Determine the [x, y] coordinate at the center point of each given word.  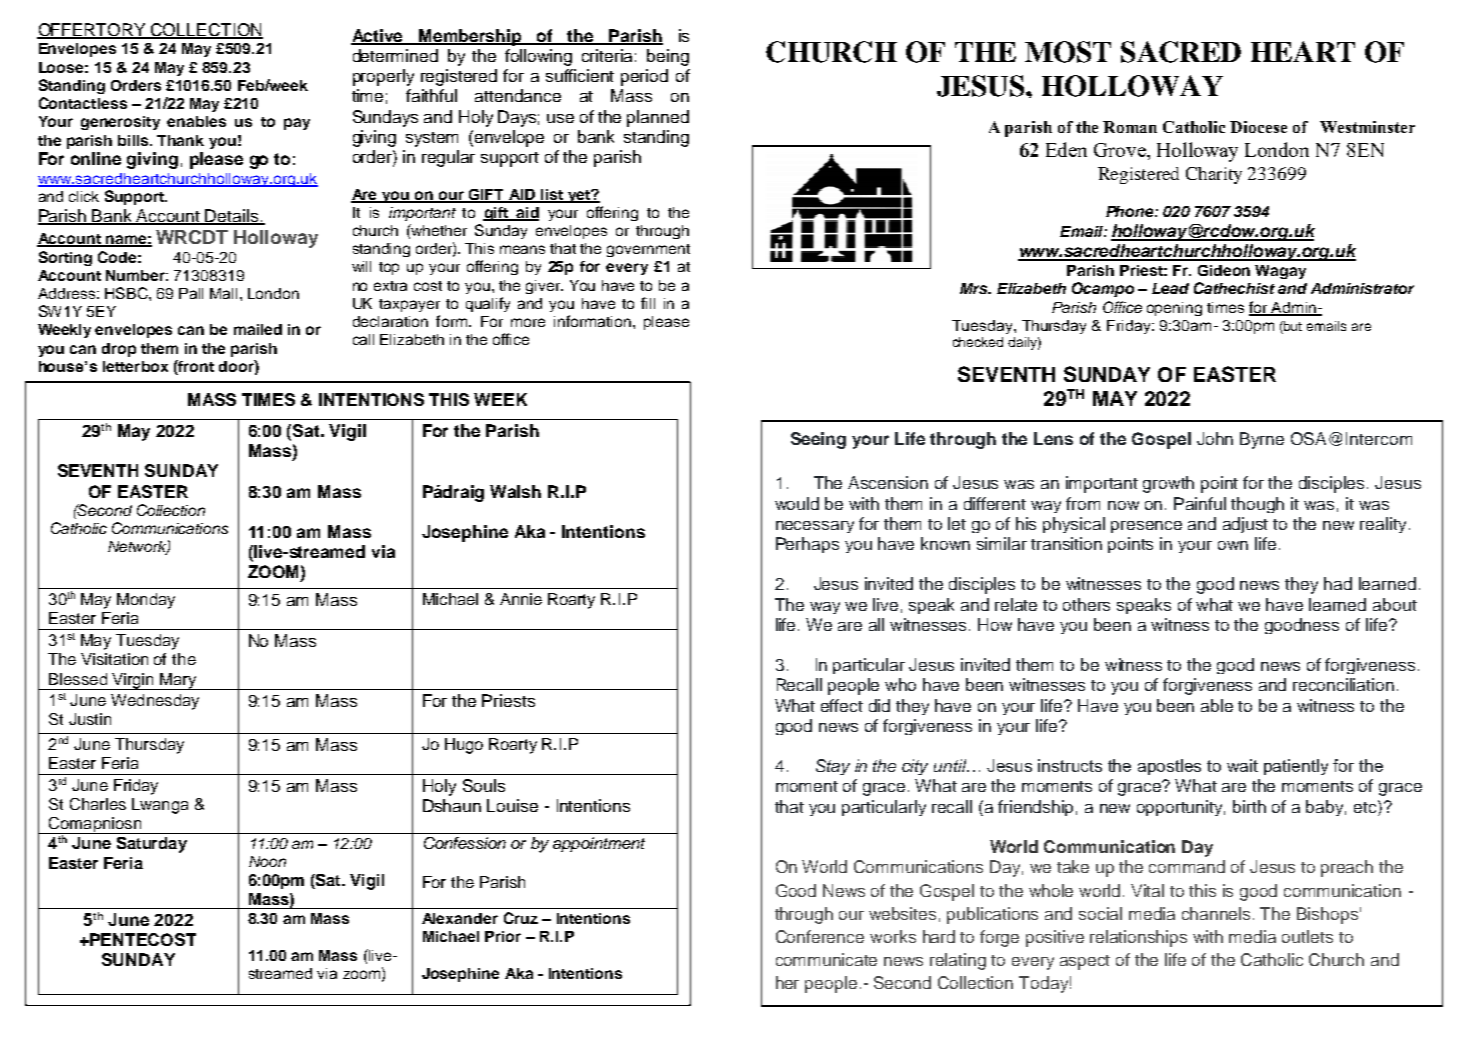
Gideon [1224, 270]
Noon [267, 861]
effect [842, 705]
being [668, 57]
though [1257, 505]
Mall [223, 293]
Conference [820, 936]
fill [648, 303]
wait [1242, 765]
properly [383, 77]
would [797, 503]
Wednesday [155, 702]
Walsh [515, 491]
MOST [1068, 52]
